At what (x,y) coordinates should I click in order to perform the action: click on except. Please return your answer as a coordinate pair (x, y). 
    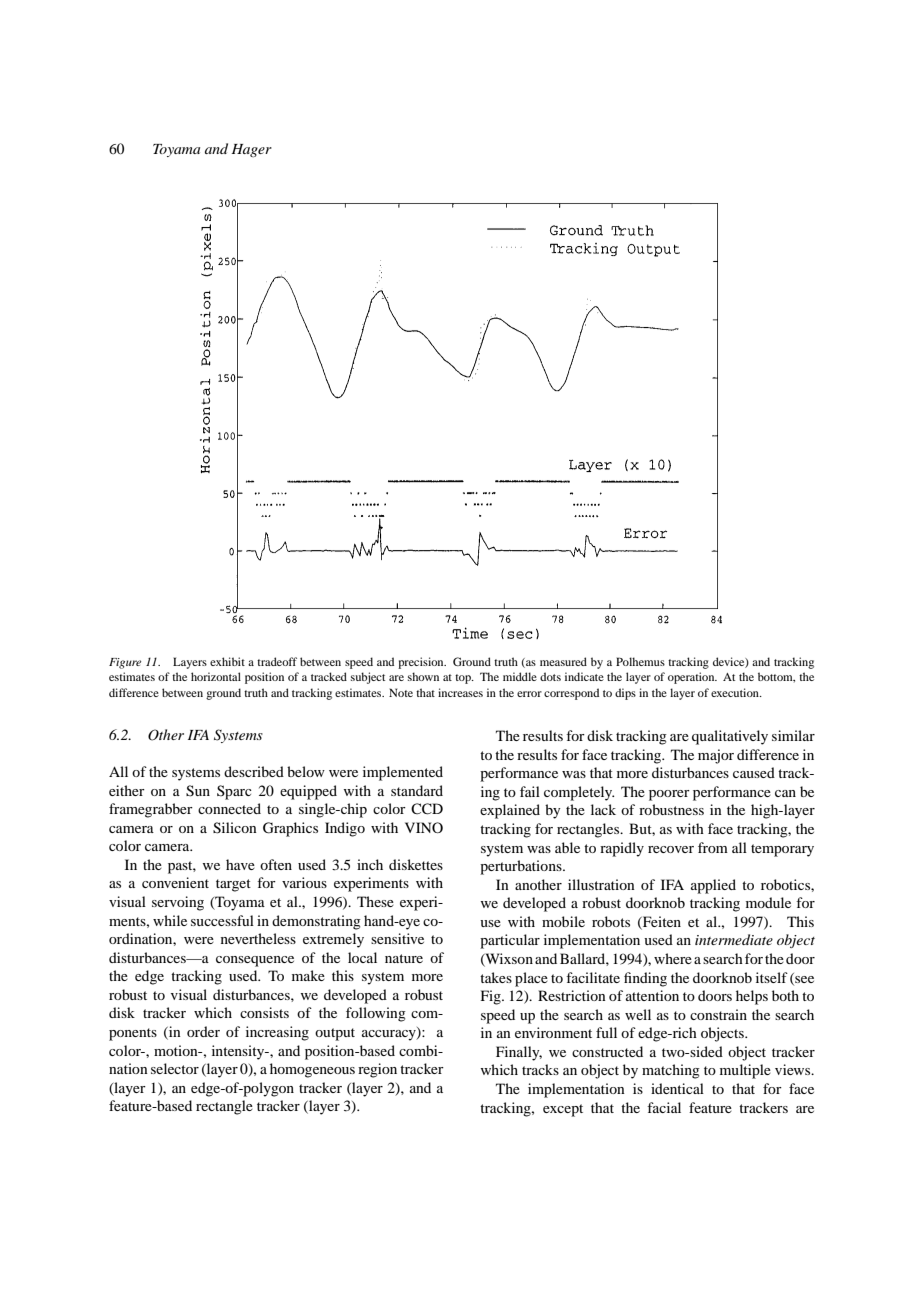
    Looking at the image, I should click on (563, 1110).
